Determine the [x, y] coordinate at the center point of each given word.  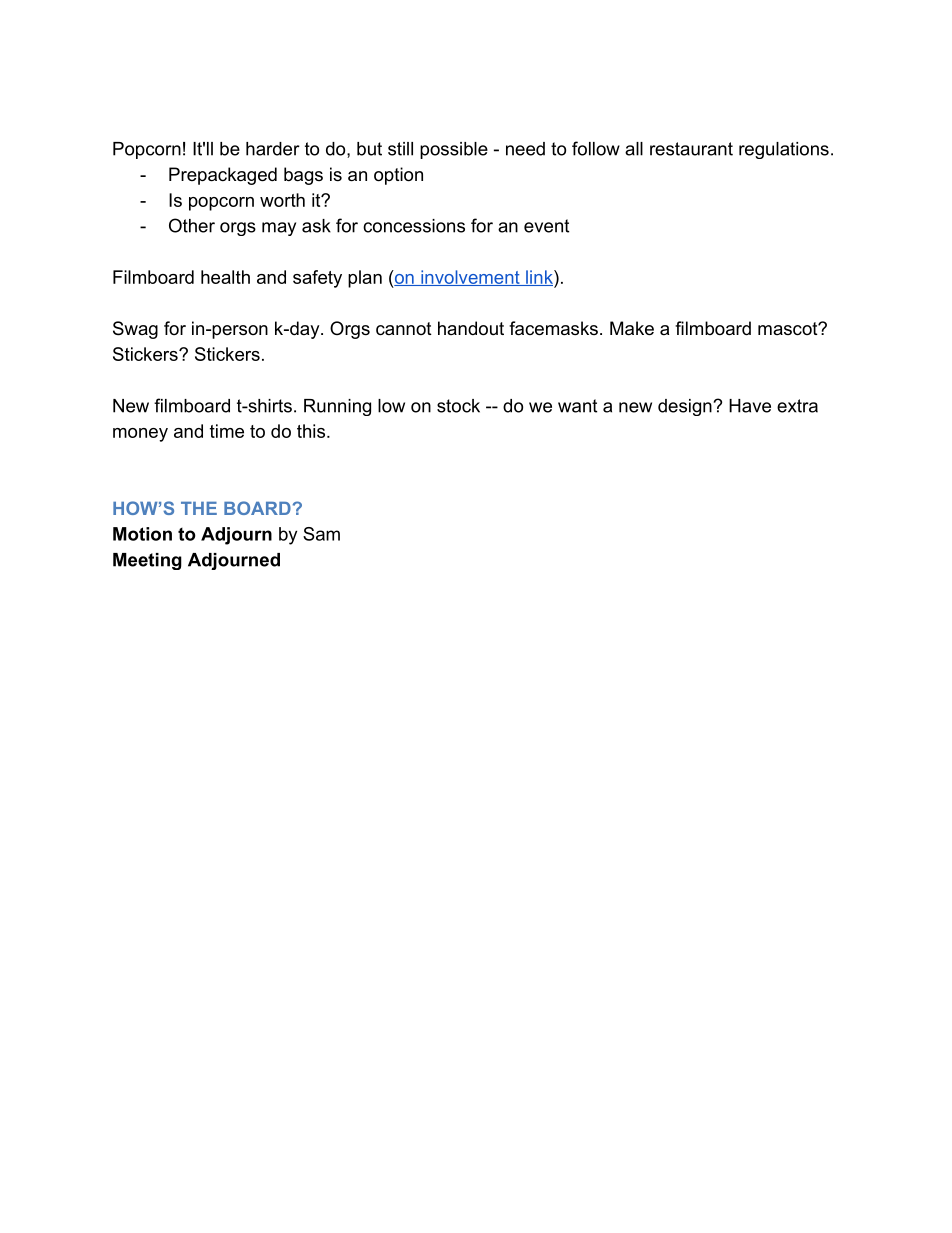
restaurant [691, 149]
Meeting [147, 561]
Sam [321, 534]
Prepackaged [223, 176]
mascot [788, 329]
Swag [135, 330]
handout [471, 328]
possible [454, 150]
